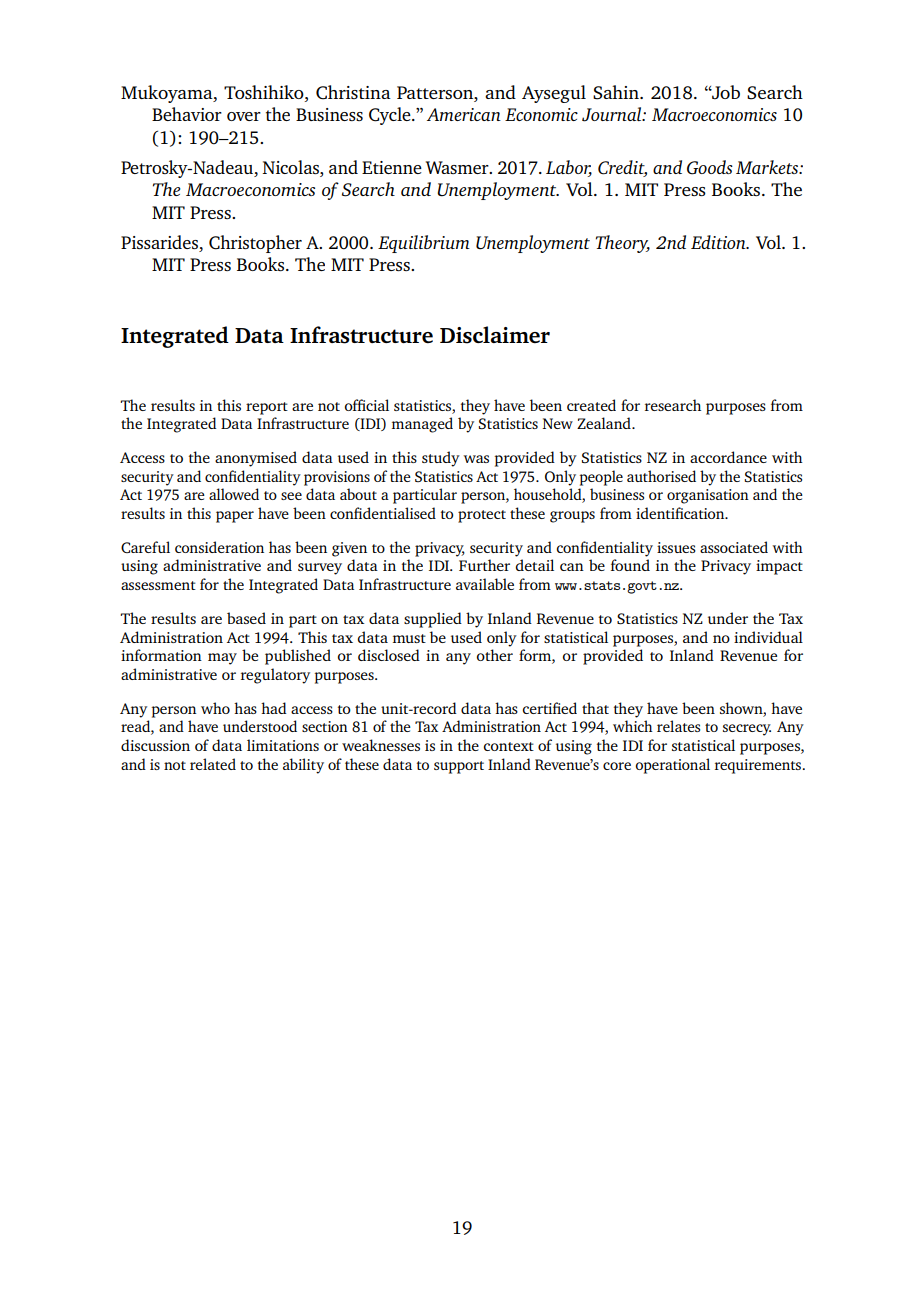 Image resolution: width=924 pixels, height=1308 pixels. What do you see at coordinates (459, 767) in the page?
I see `support` at bounding box center [459, 767].
